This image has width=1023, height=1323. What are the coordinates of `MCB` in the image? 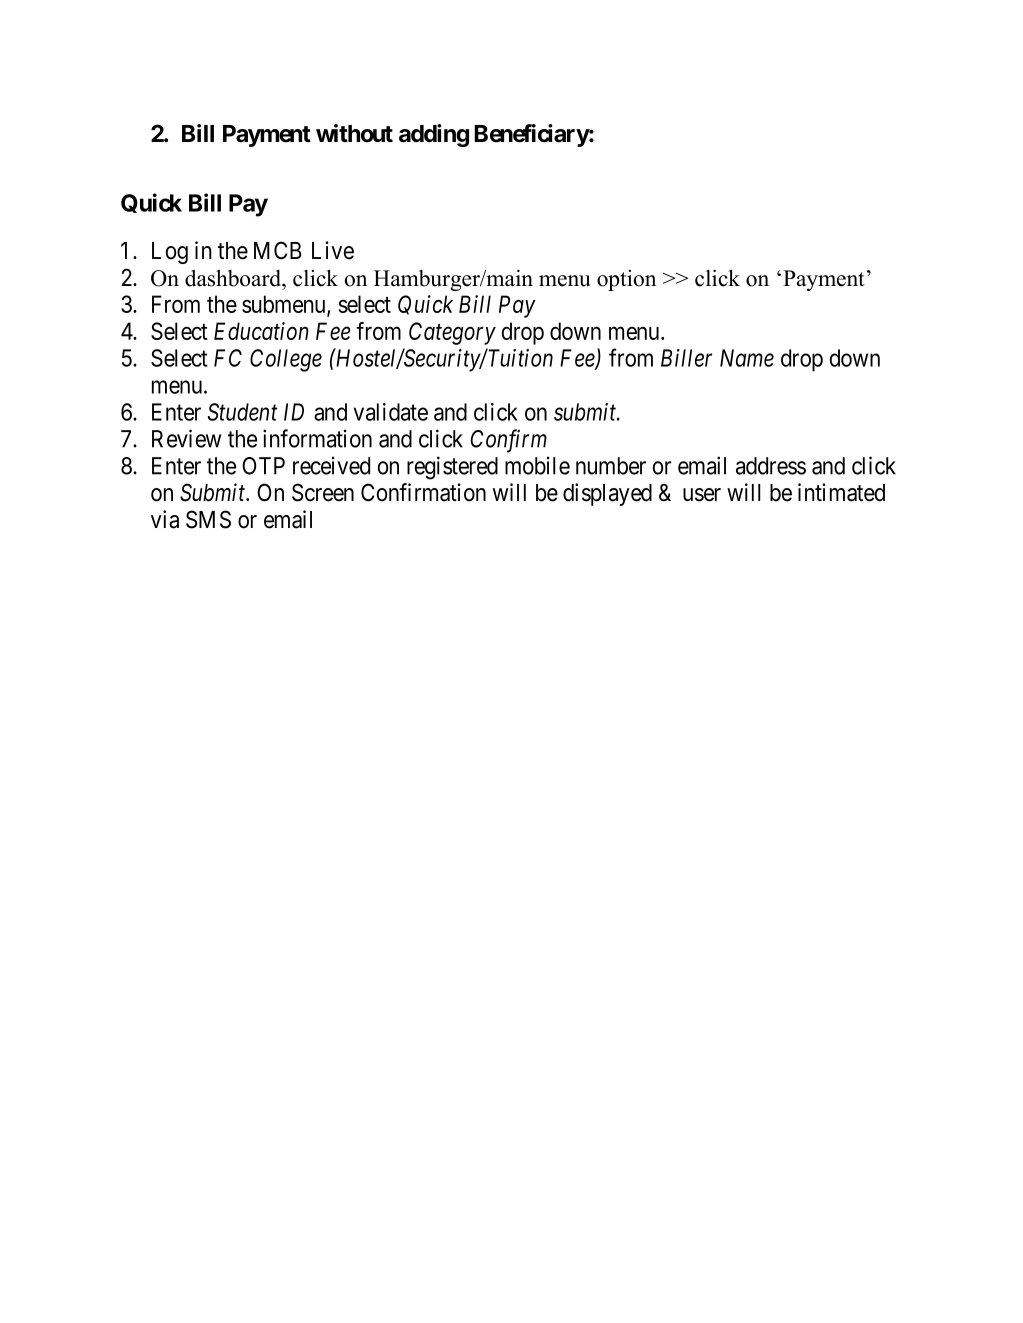 It's located at (277, 250).
